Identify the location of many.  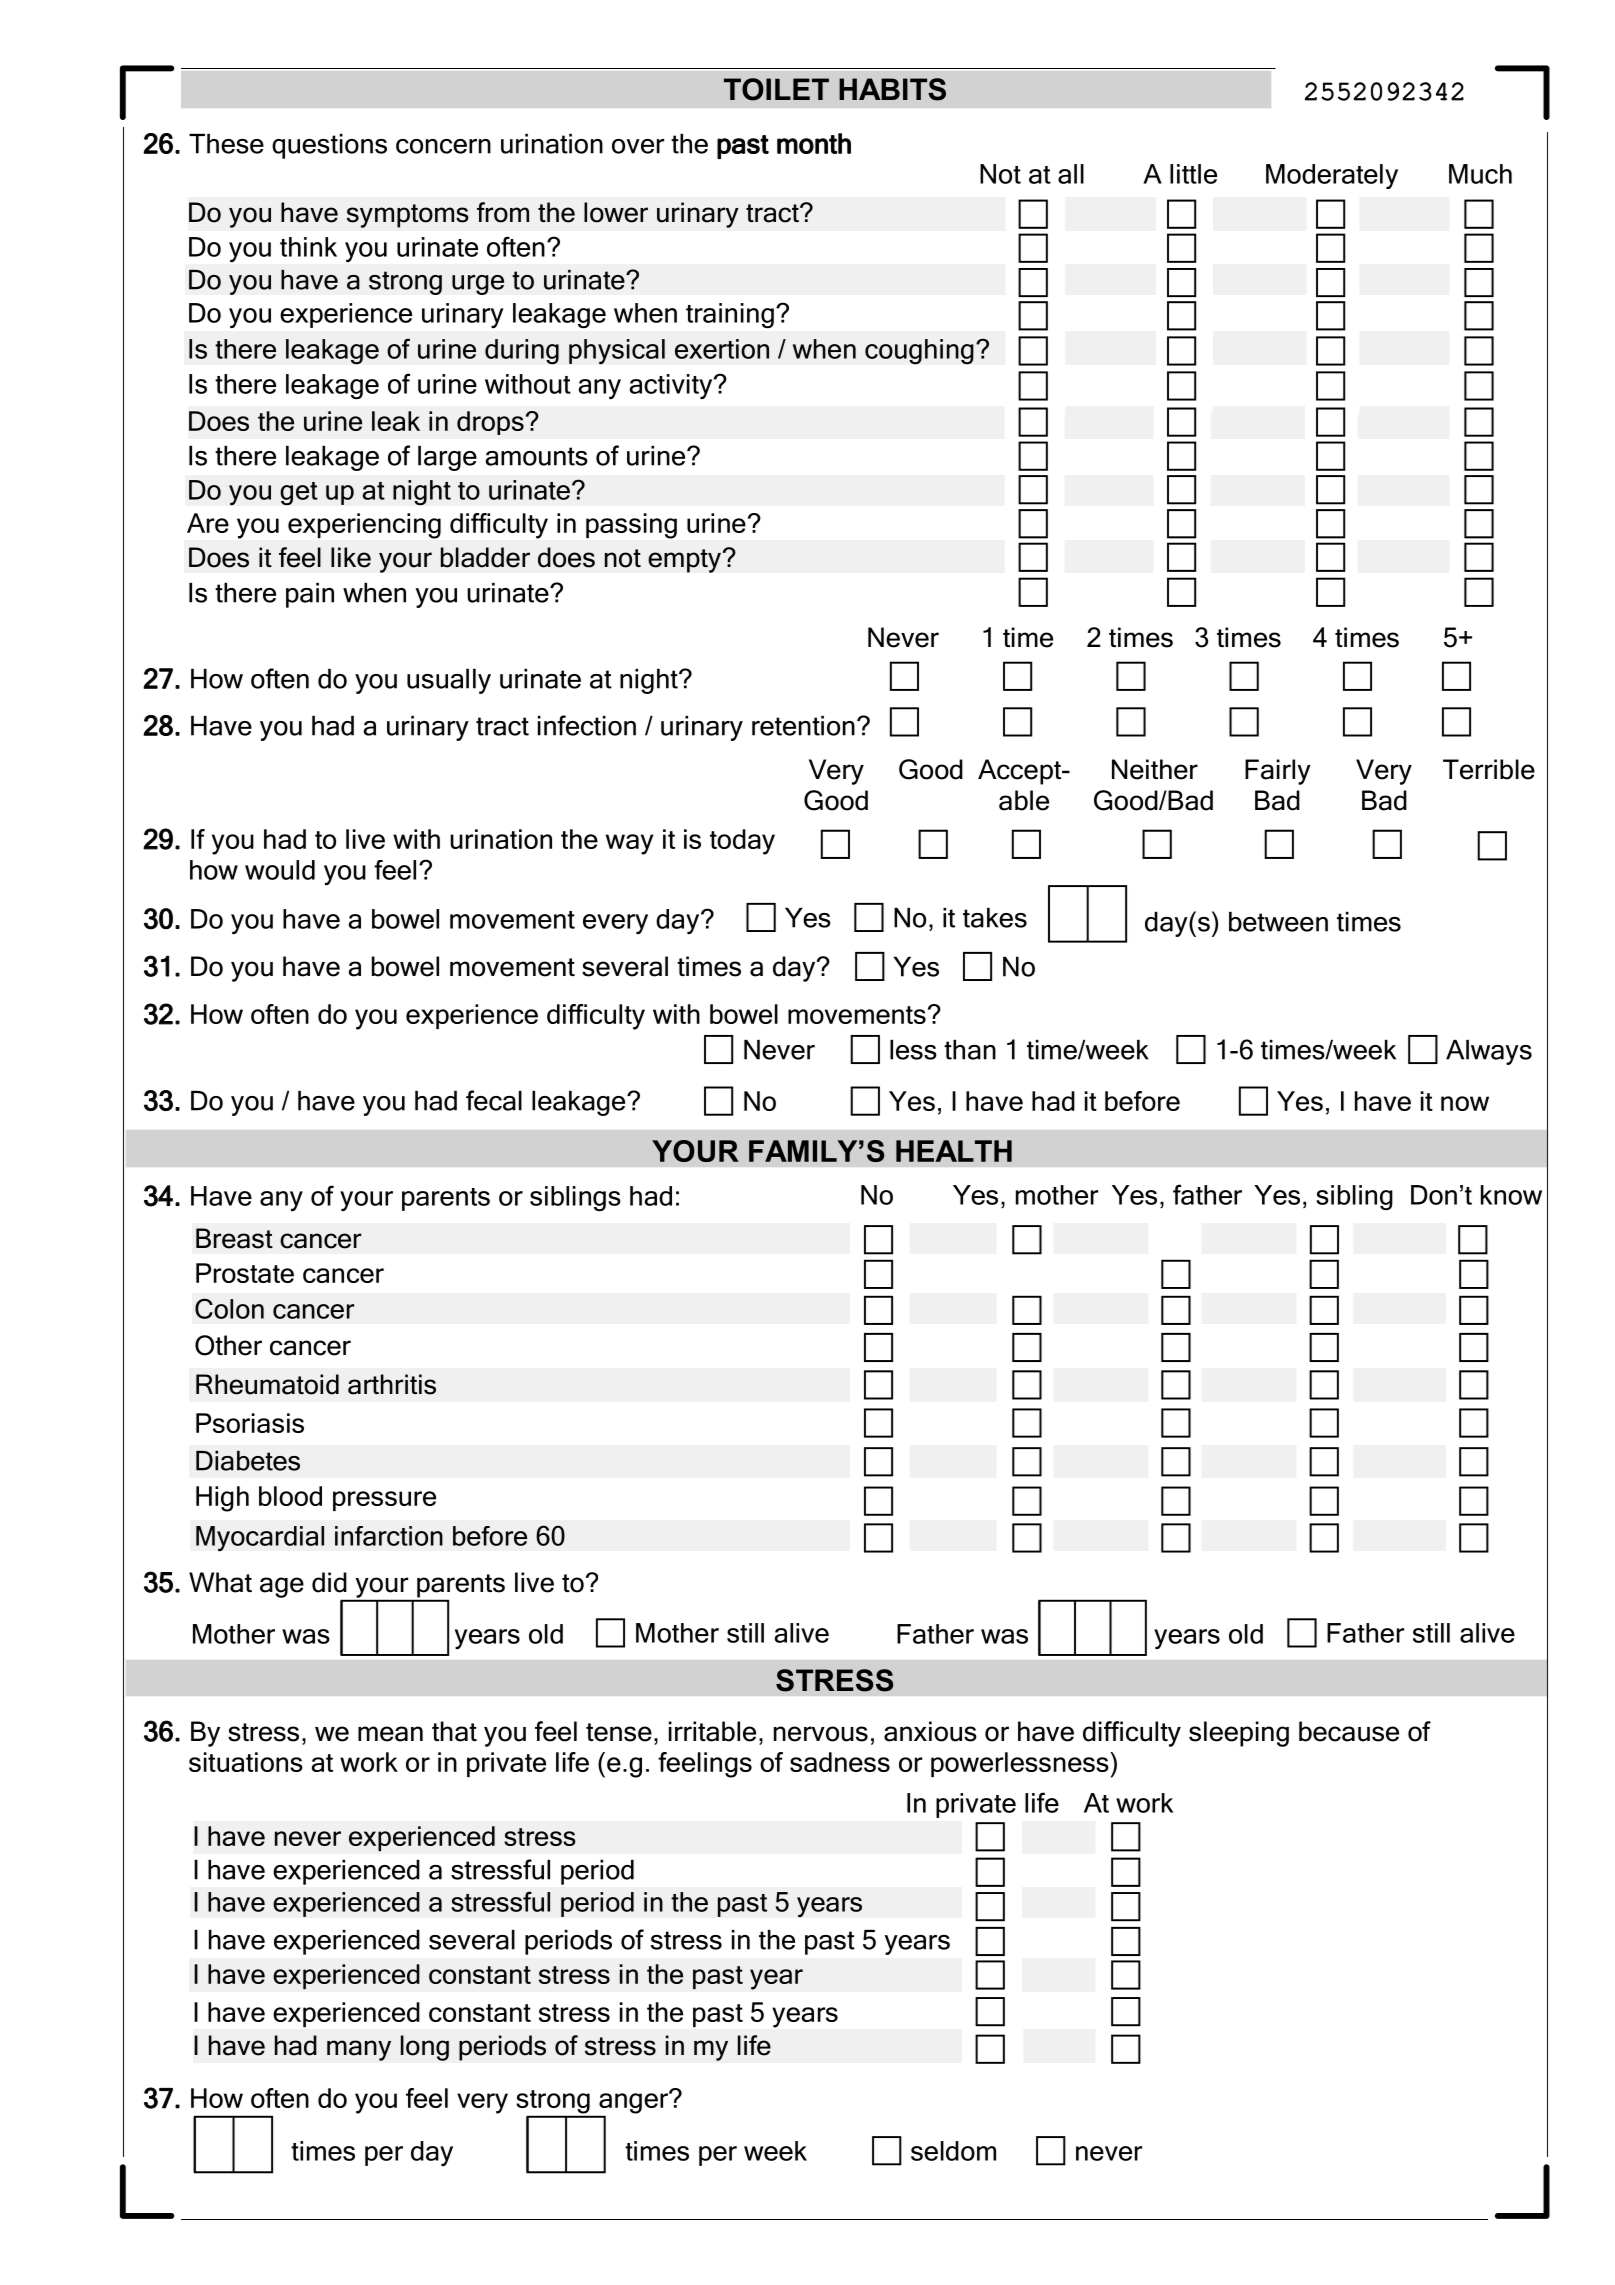
(359, 2050).
